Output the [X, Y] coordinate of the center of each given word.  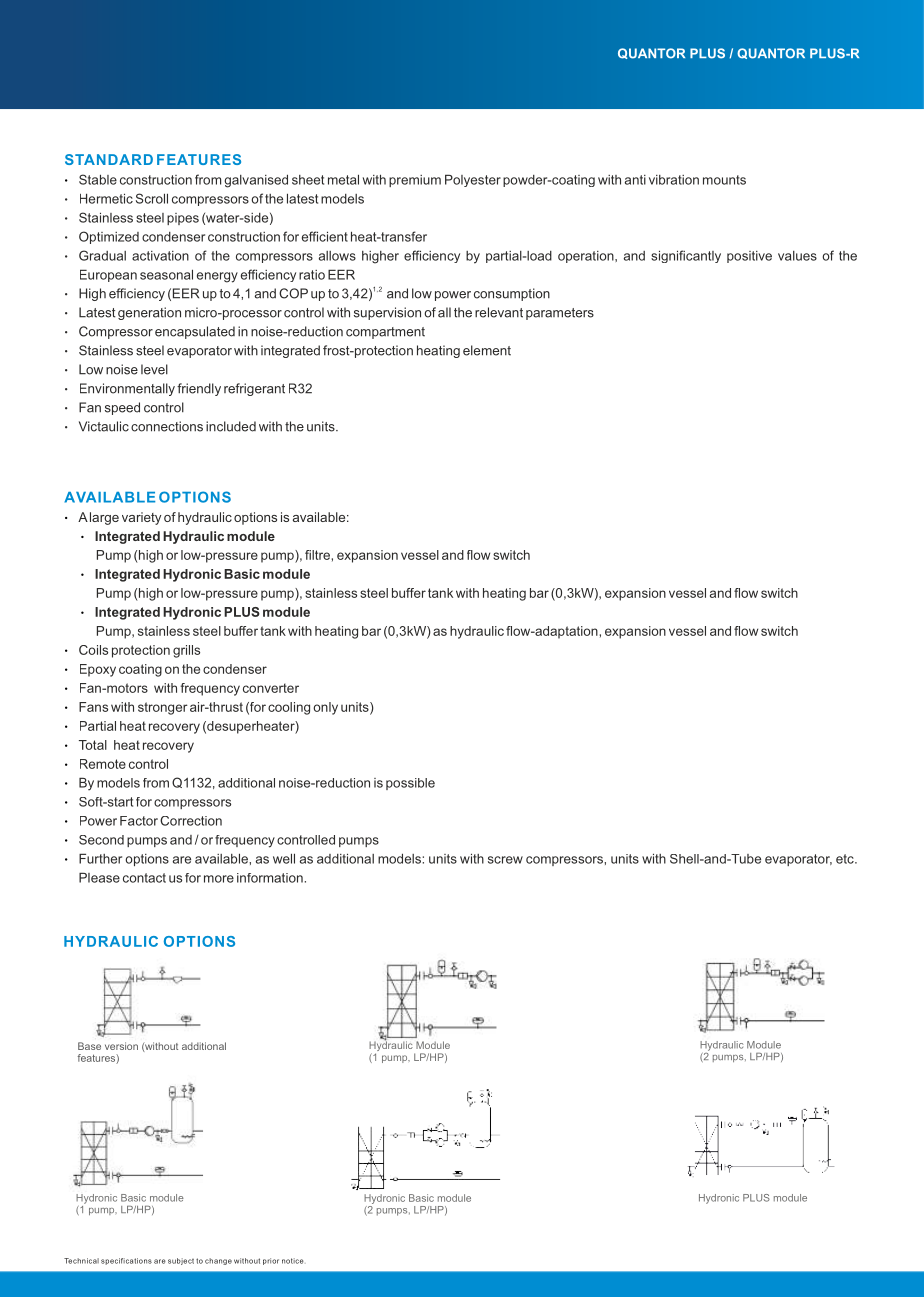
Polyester [473, 180]
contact [144, 878]
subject [181, 1261]
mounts [724, 180]
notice [293, 1261]
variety [141, 518]
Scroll [152, 198]
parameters [560, 314]
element [487, 350]
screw [505, 860]
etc [846, 859]
